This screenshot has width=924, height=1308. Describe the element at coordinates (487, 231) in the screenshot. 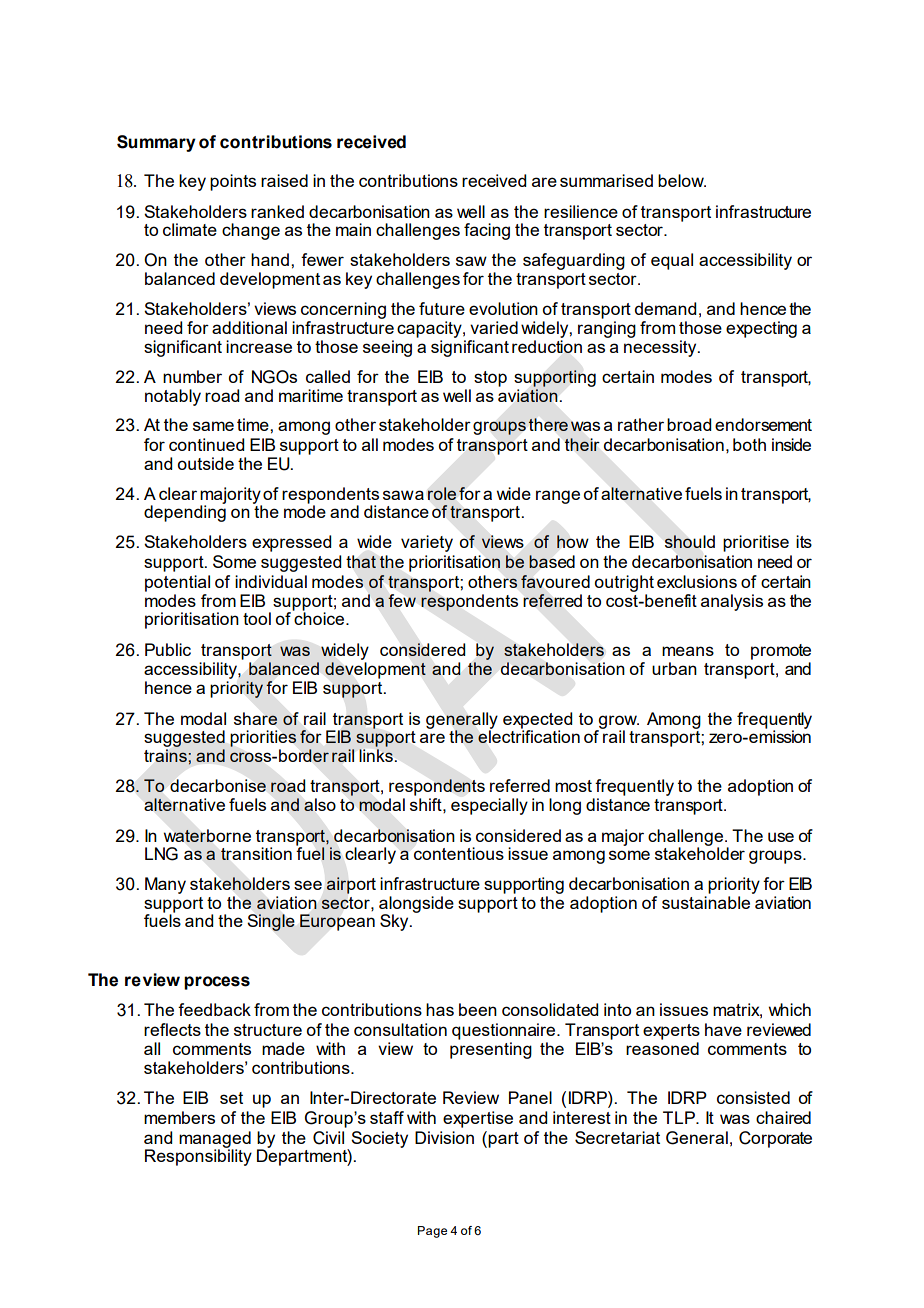

I see `facing` at that location.
